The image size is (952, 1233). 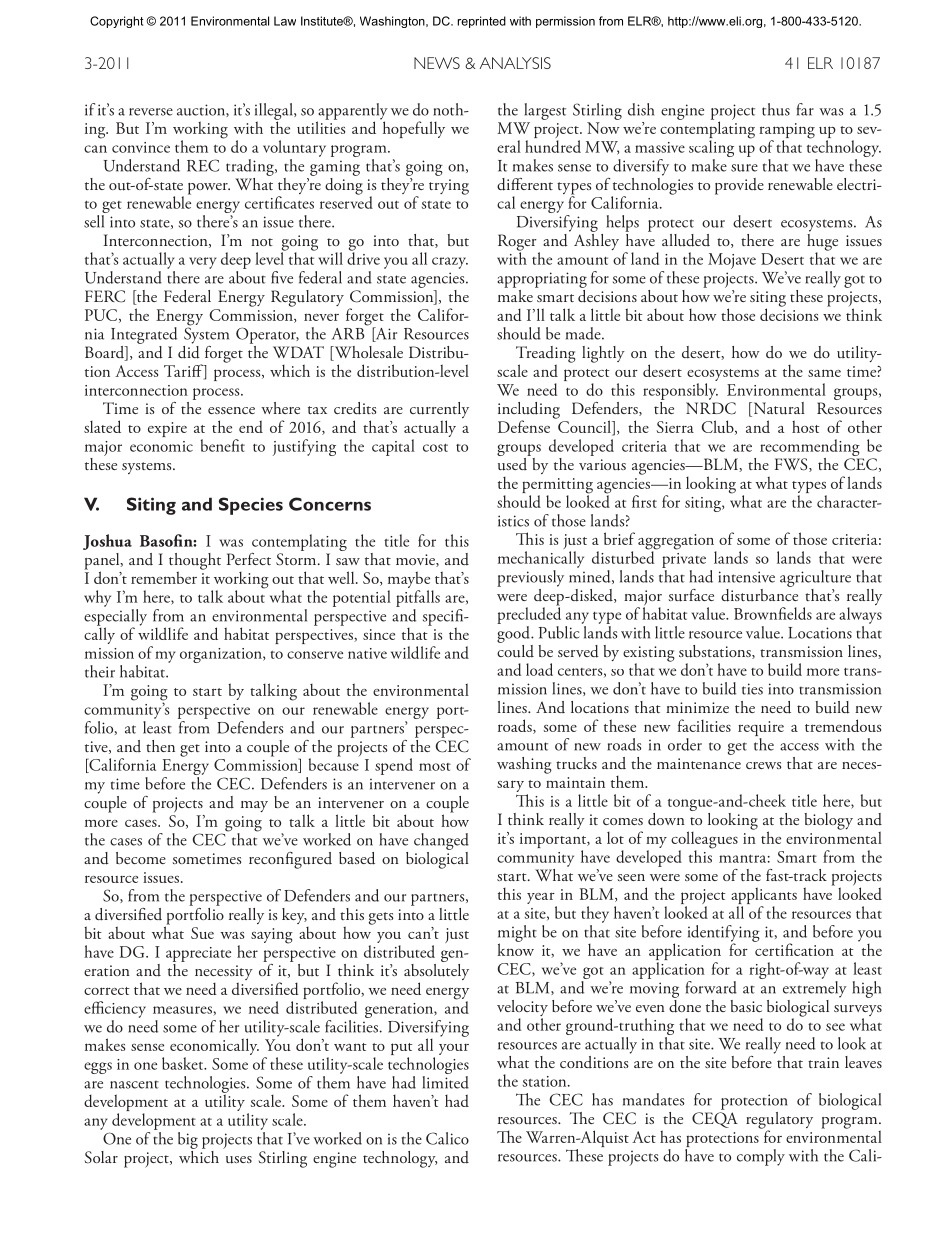 I want to click on big, so click(x=188, y=1140).
